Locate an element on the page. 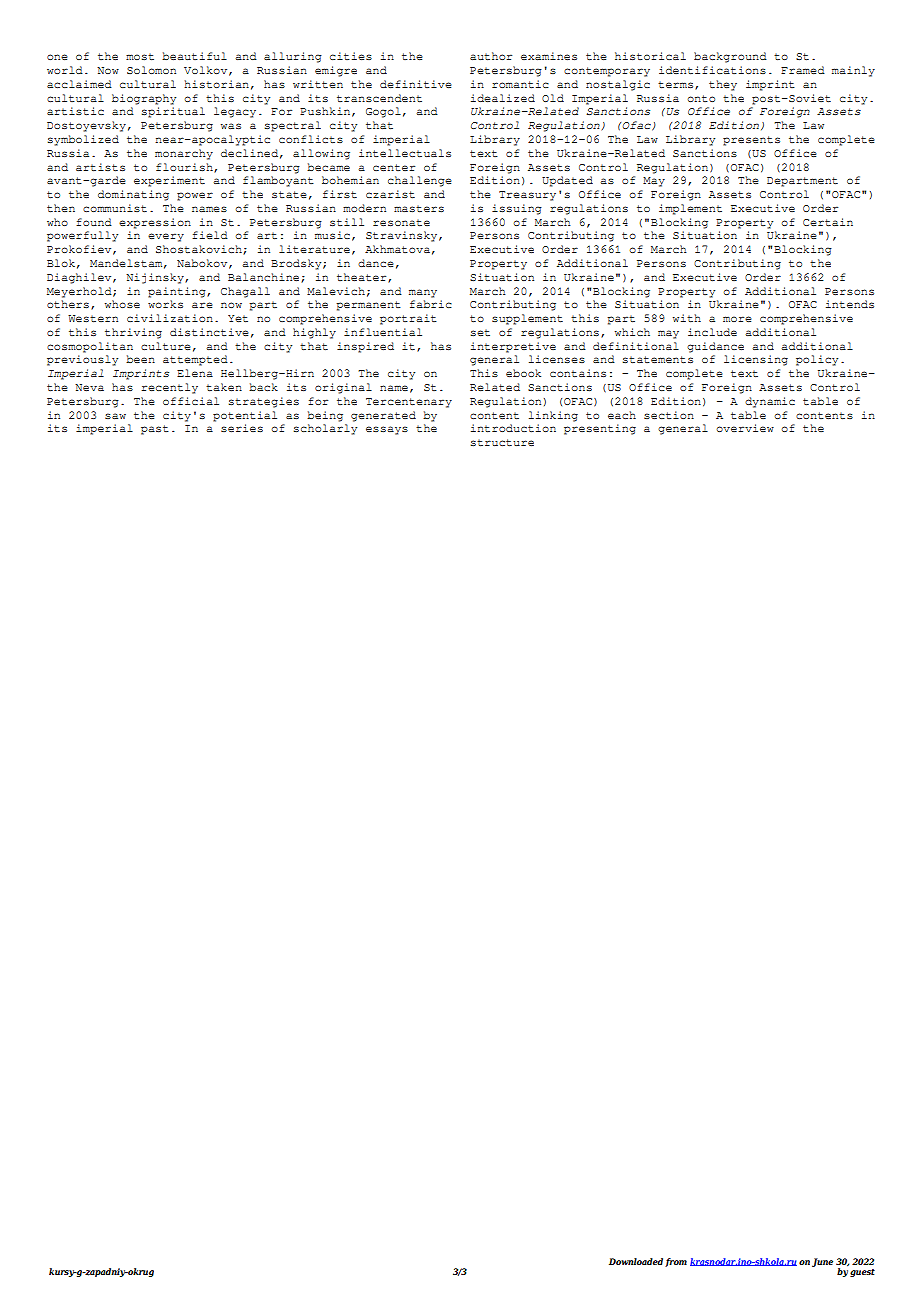 The width and height of the image is (924, 1308). from is located at coordinates (676, 1262).
